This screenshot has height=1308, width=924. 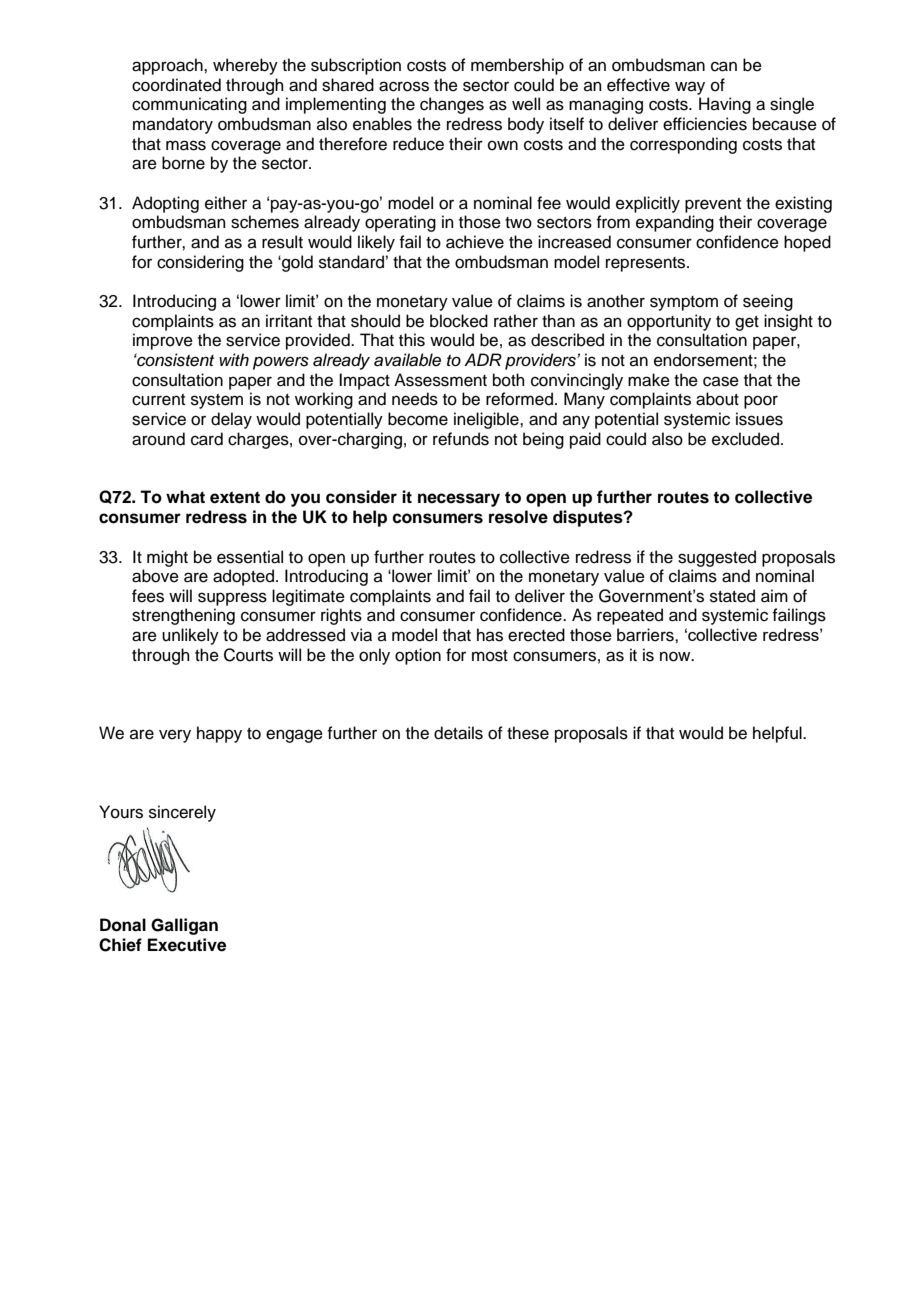 What do you see at coordinates (459, 500) in the screenshot?
I see `necessary` at bounding box center [459, 500].
